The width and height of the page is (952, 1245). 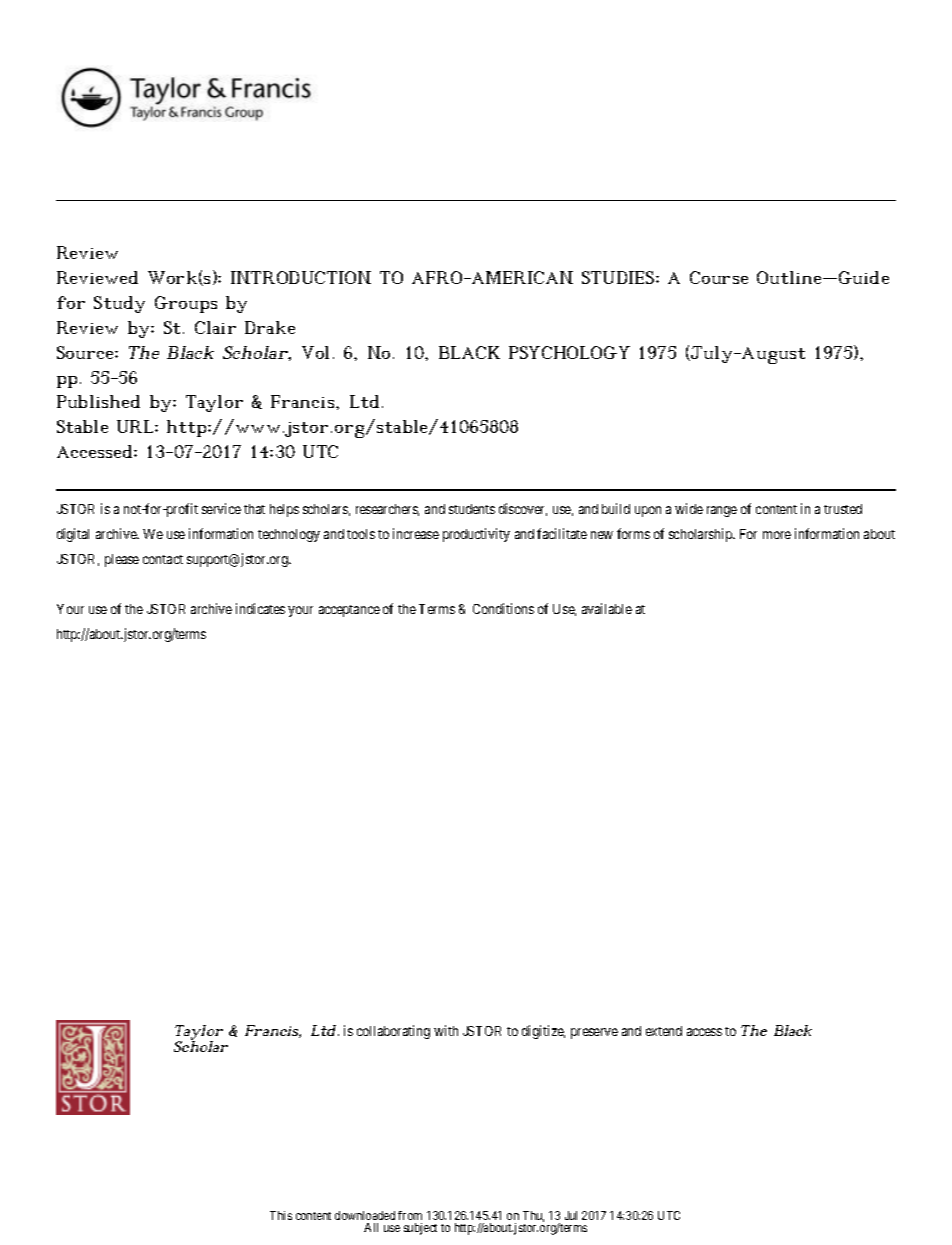 What do you see at coordinates (186, 304) in the page?
I see `Groups` at bounding box center [186, 304].
